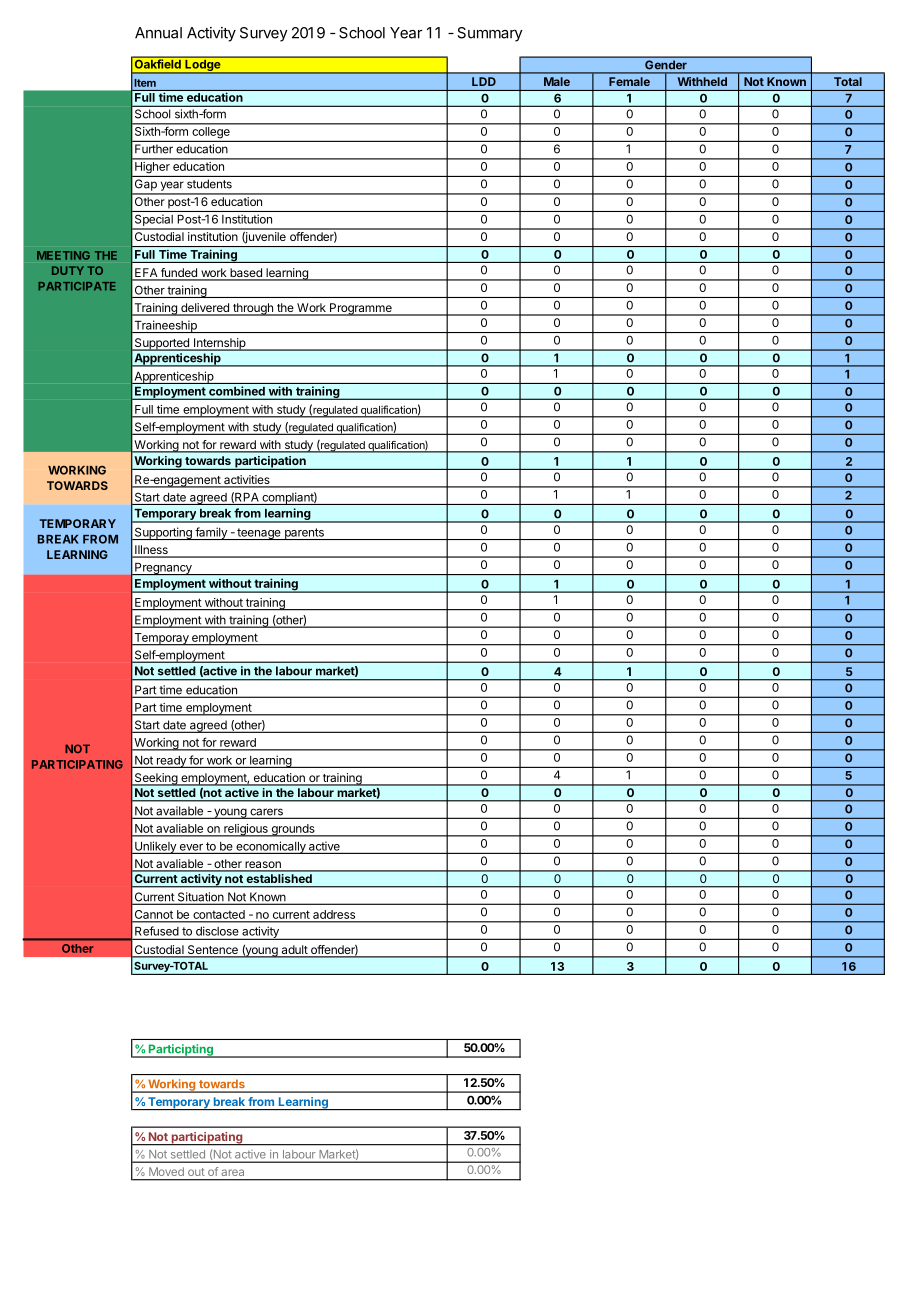 Image resolution: width=924 pixels, height=1308 pixels. Describe the element at coordinates (259, 534) in the screenshot. I see `teenage` at that location.
